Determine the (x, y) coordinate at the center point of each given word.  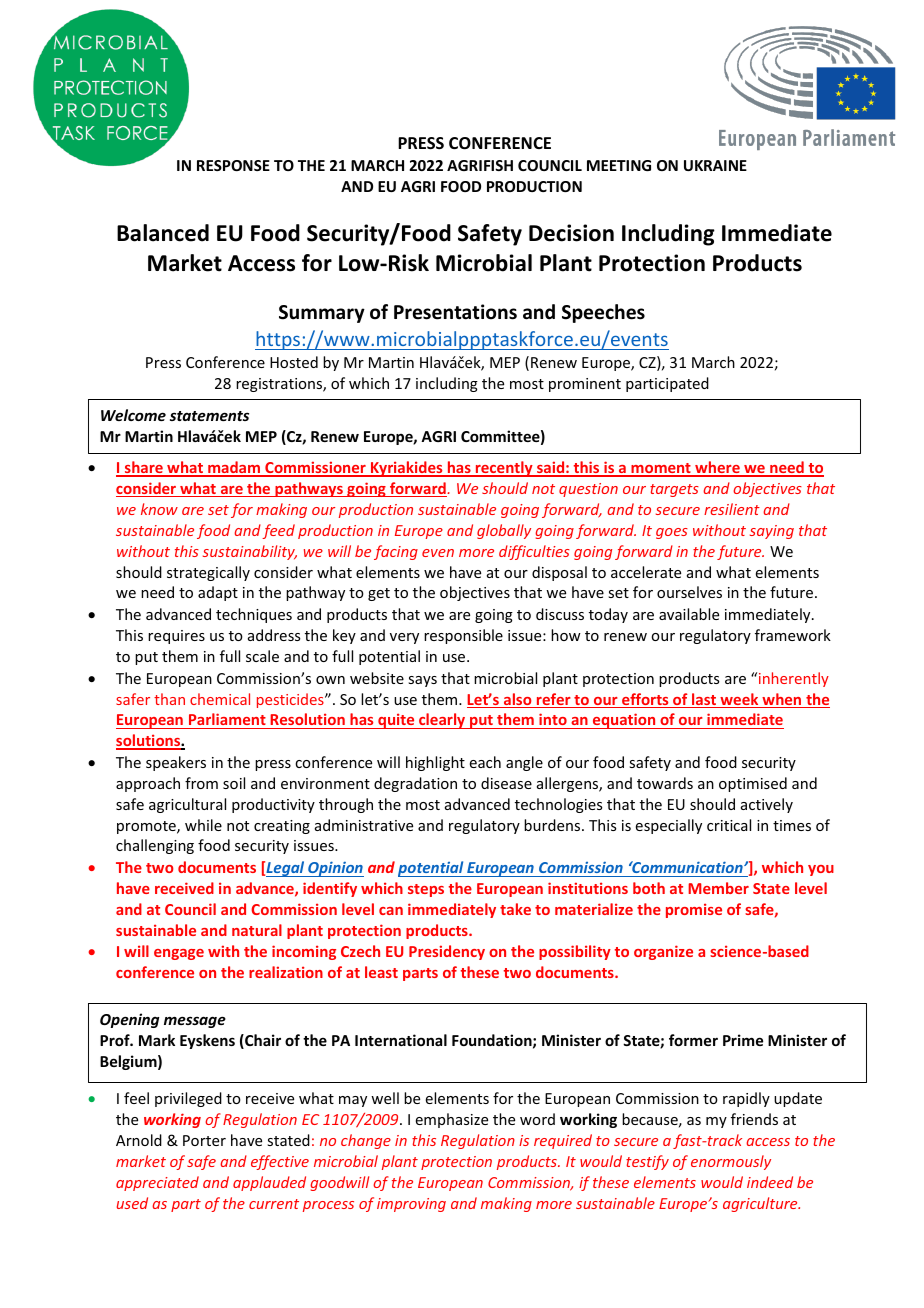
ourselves (689, 592)
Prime (743, 1040)
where (717, 468)
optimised (753, 784)
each (485, 762)
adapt (218, 593)
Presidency (447, 952)
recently (504, 469)
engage (179, 954)
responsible (463, 636)
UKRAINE (715, 165)
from (201, 783)
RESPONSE (233, 165)
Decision (571, 233)
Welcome (133, 415)
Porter (204, 1140)
